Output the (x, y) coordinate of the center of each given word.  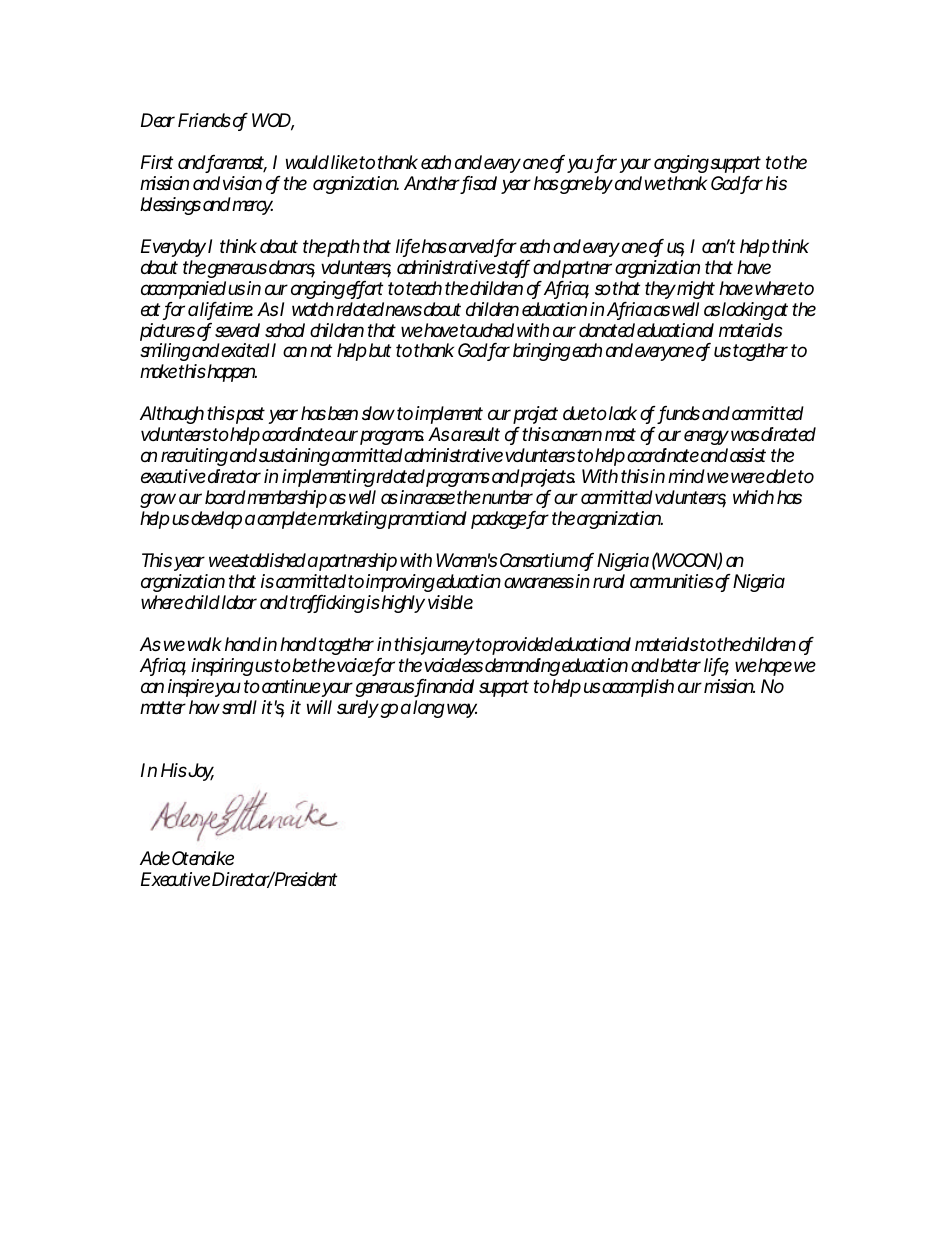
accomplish (638, 688)
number (507, 497)
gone (576, 186)
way (460, 710)
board (225, 497)
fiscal (479, 184)
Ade (155, 858)
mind (686, 476)
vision (242, 183)
